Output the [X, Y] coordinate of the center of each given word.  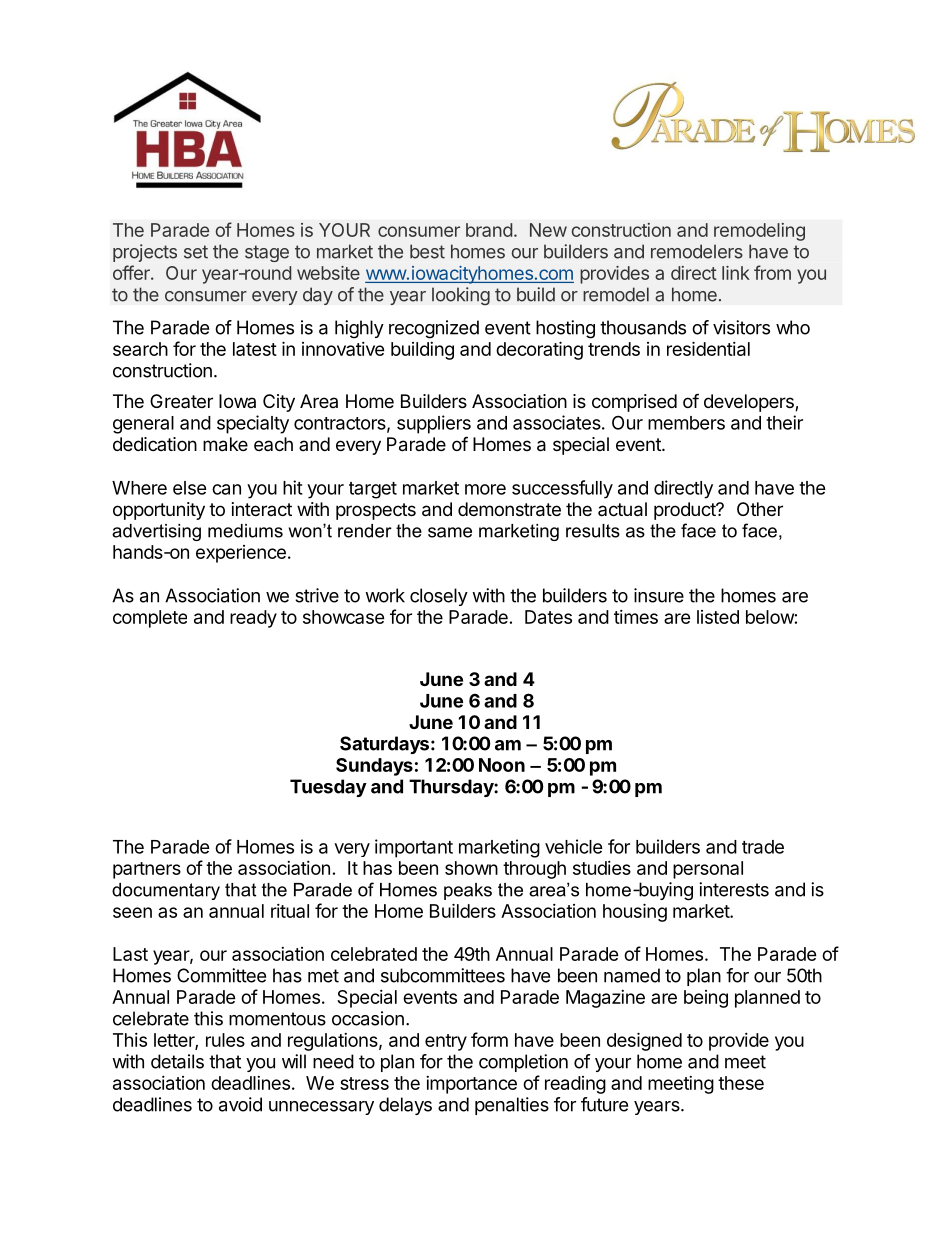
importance [471, 1085]
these [741, 1083]
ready [253, 619]
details [177, 1061]
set [196, 252]
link [736, 273]
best [427, 251]
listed [718, 617]
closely [439, 597]
